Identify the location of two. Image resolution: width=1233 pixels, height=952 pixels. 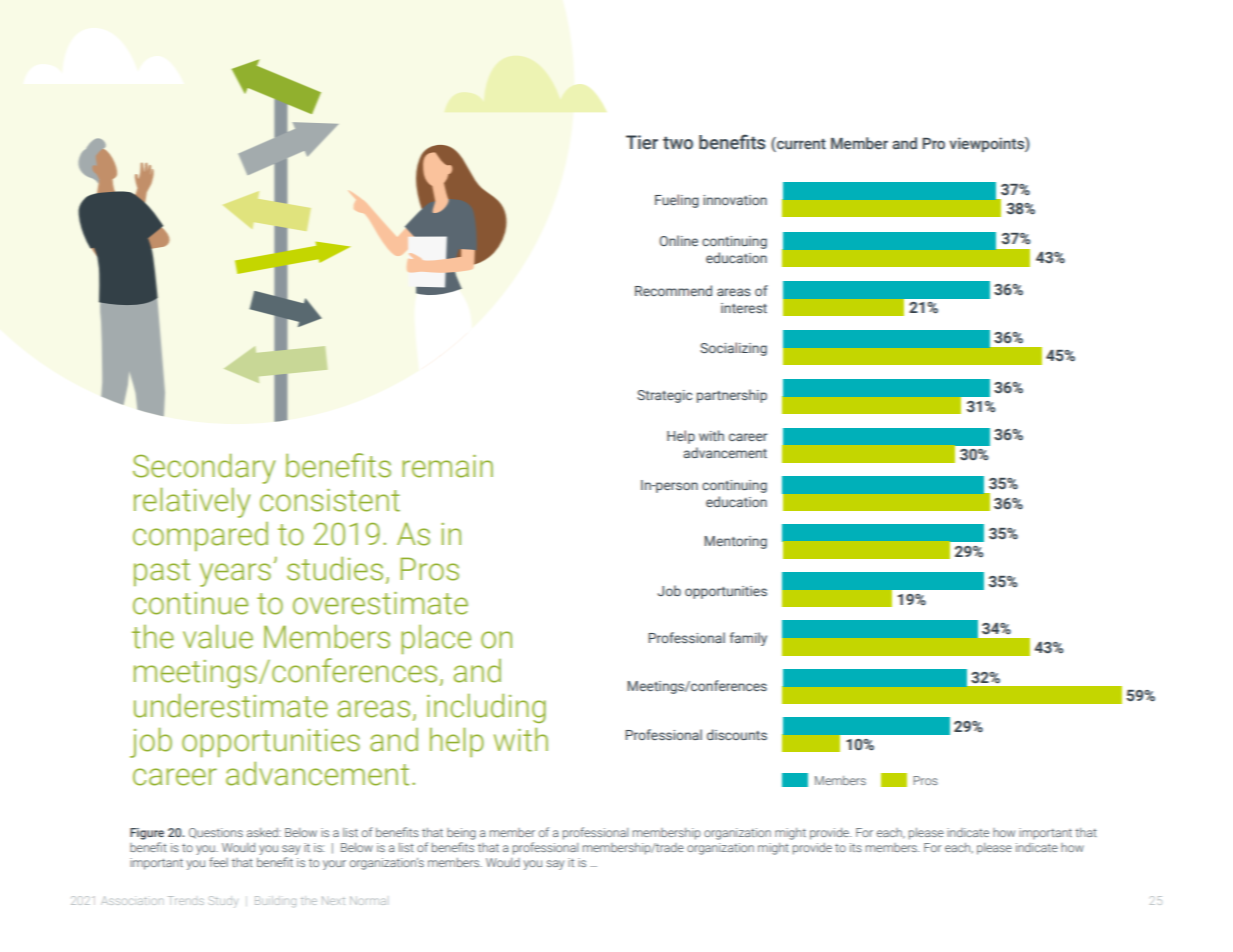
(678, 143).
